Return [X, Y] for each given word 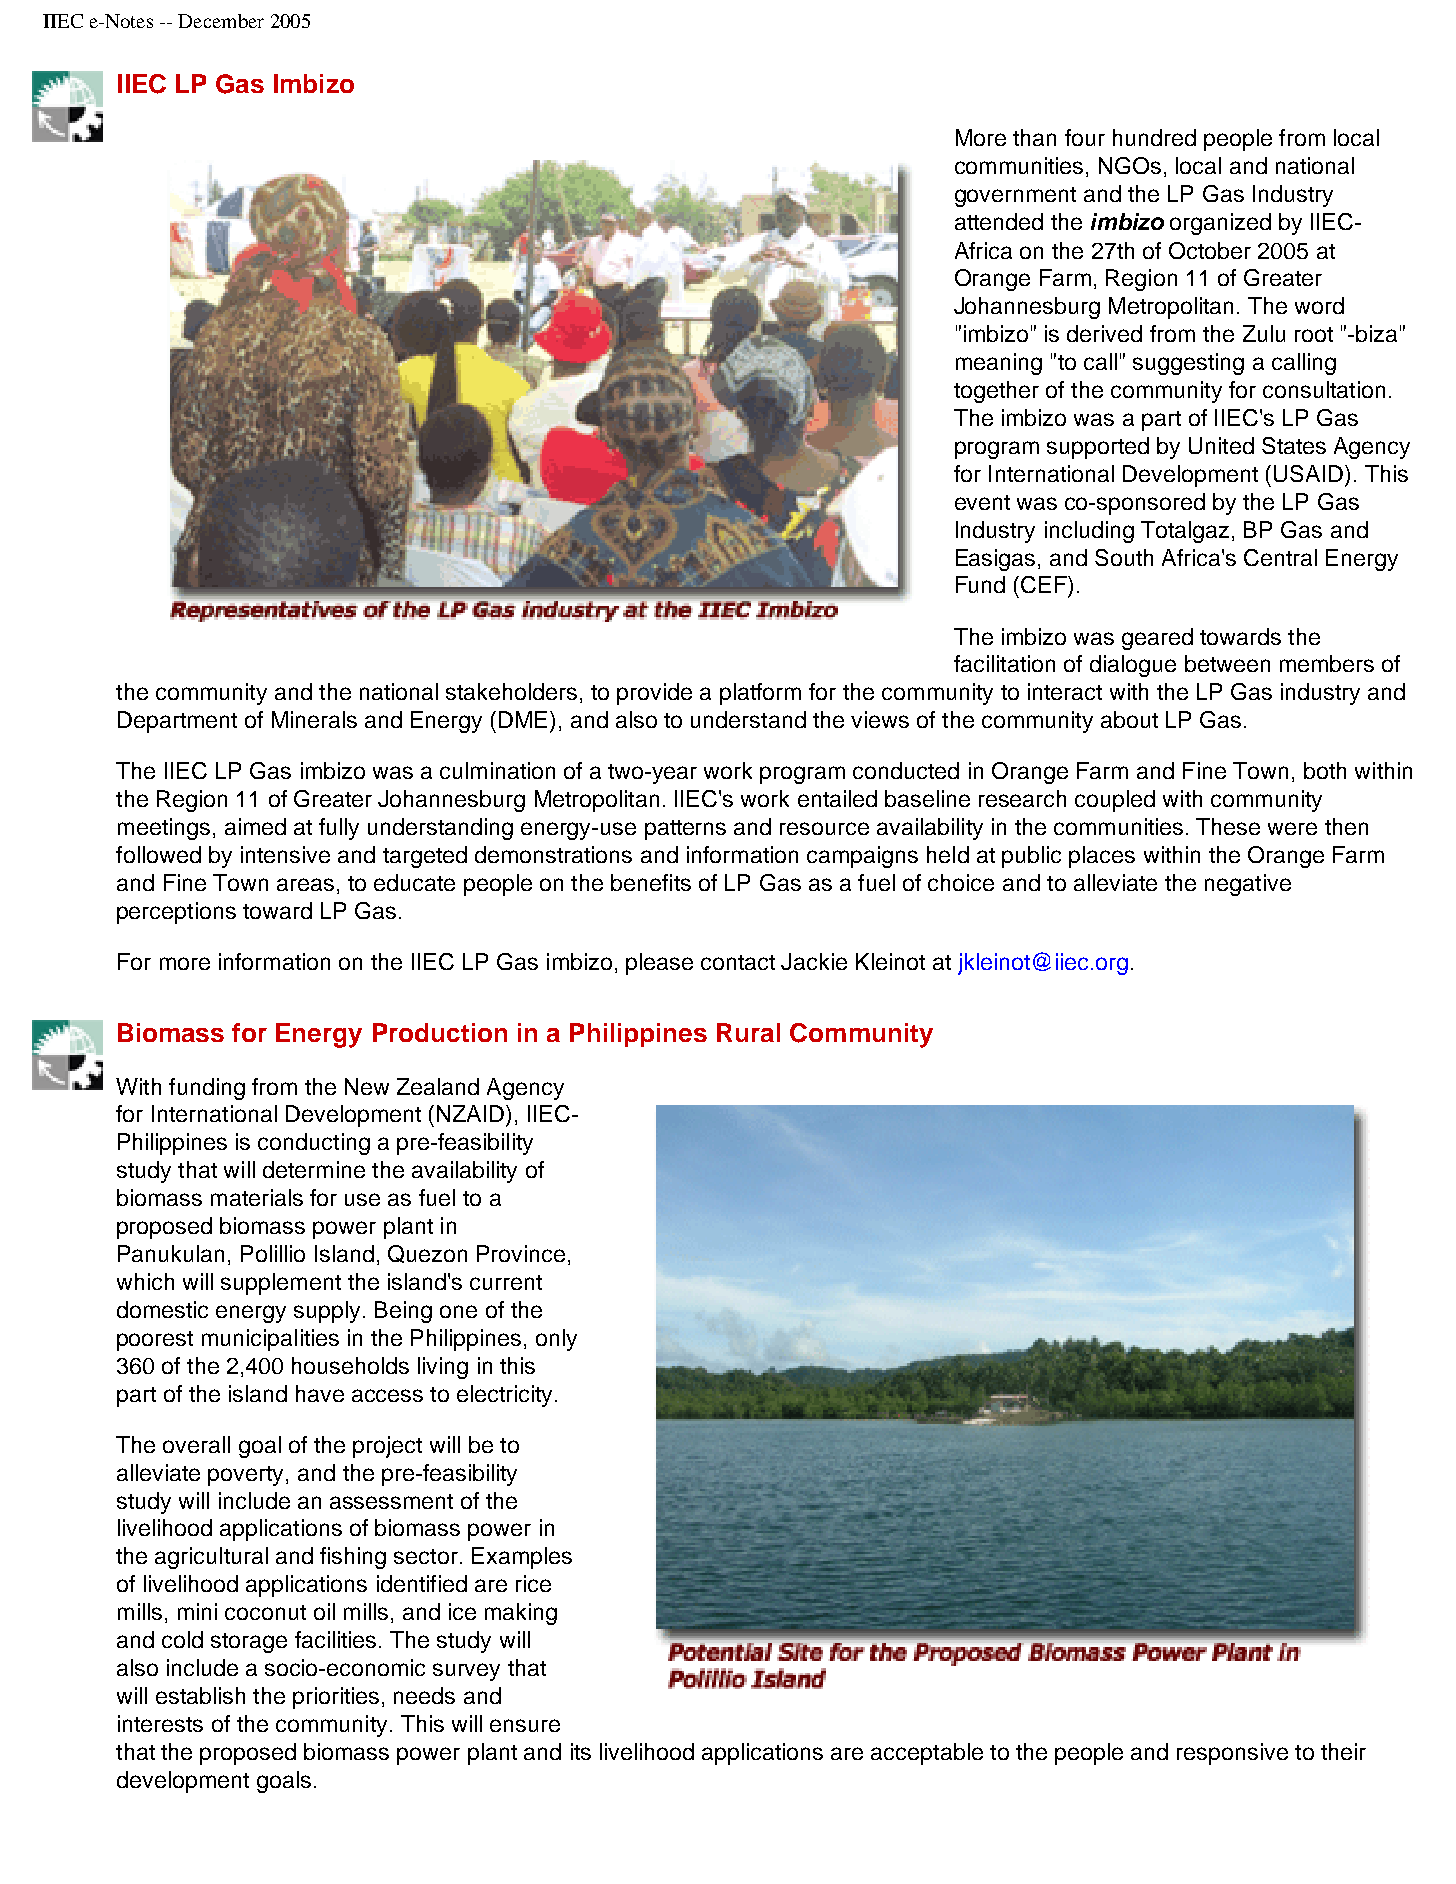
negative [1248, 885]
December [221, 21]
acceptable [927, 1754]
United [1221, 445]
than [1034, 137]
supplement [281, 1284]
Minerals [314, 719]
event [982, 502]
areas [305, 884]
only [556, 1340]
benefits [651, 882]
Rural [748, 1032]
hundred [1154, 137]
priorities [336, 1698]
